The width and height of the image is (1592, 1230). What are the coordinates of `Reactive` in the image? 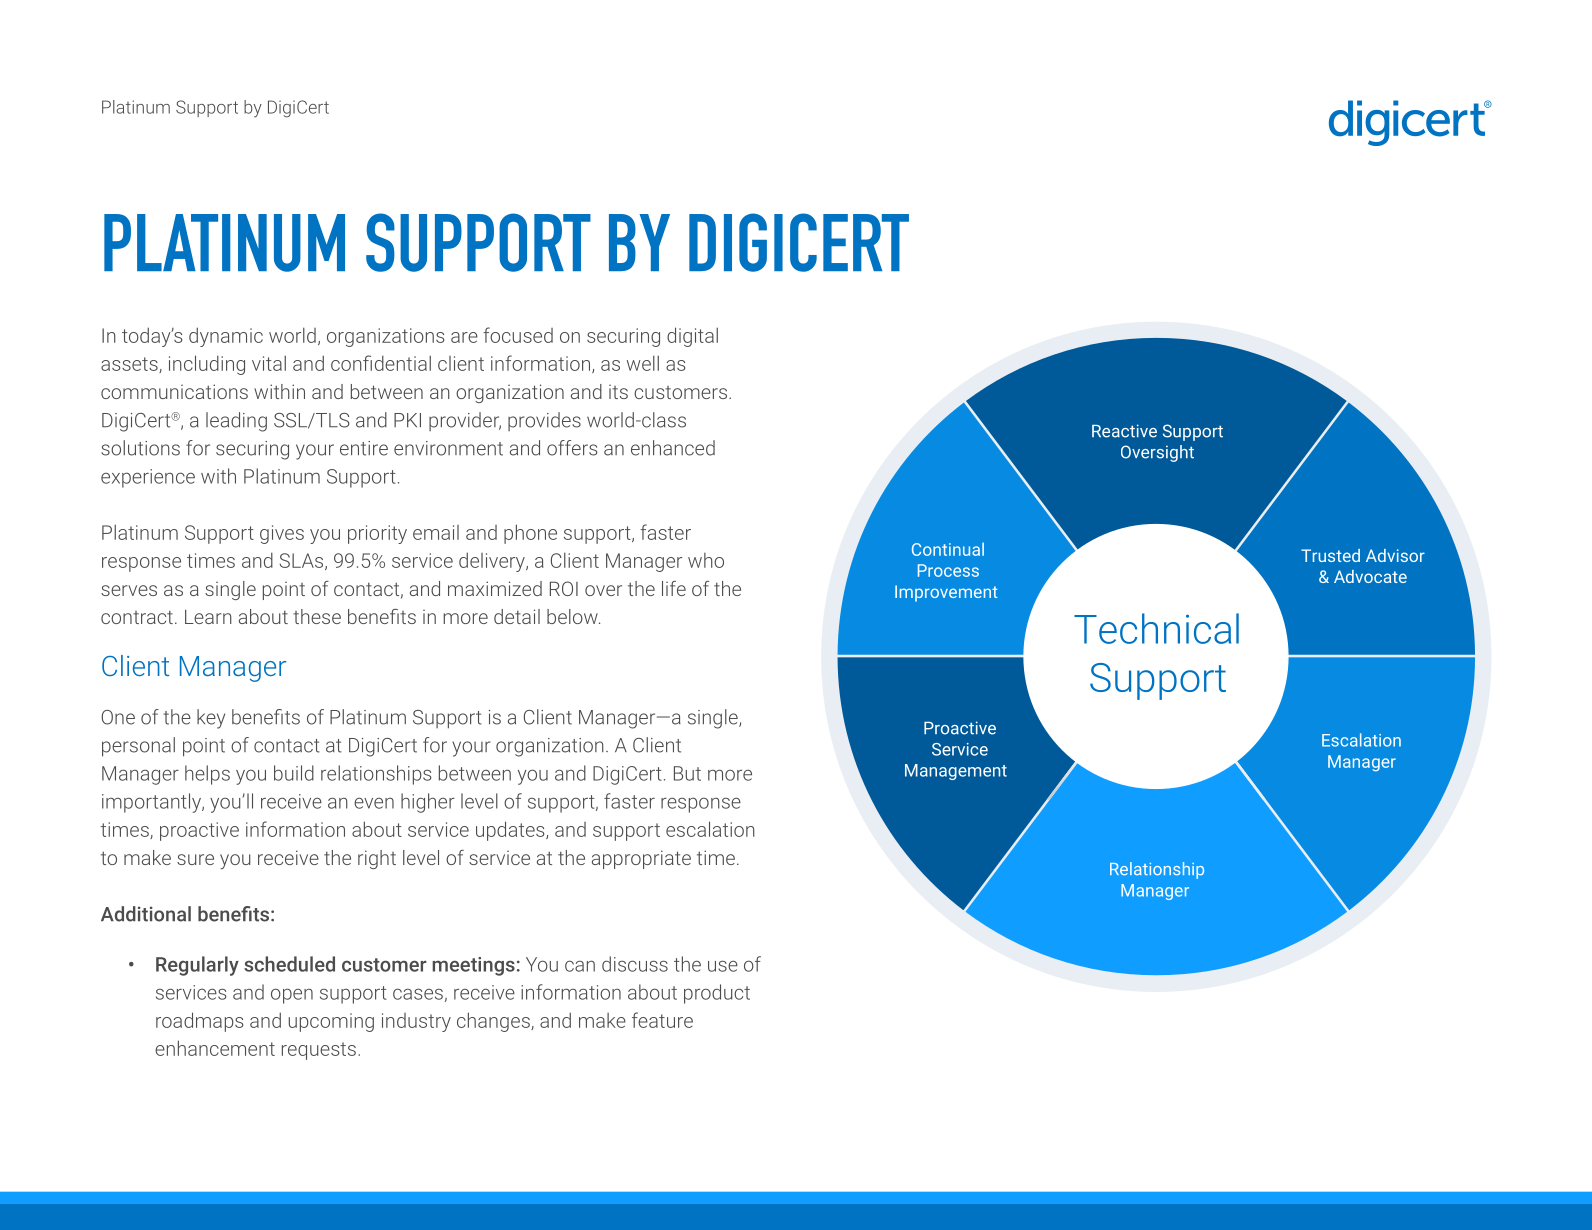 It's located at (1124, 431).
